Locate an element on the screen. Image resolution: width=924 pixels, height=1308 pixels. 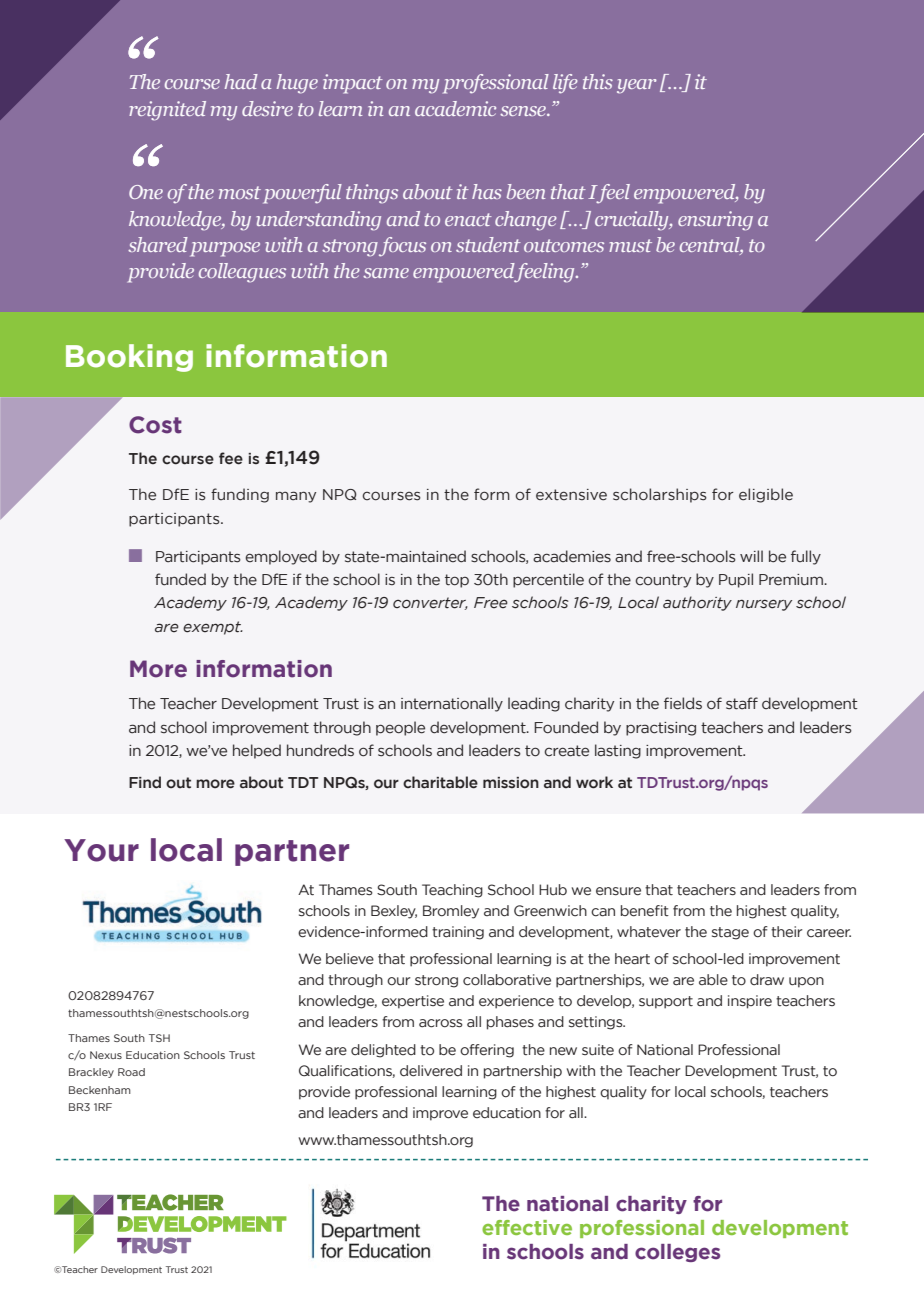
Road is located at coordinates (131, 1072).
